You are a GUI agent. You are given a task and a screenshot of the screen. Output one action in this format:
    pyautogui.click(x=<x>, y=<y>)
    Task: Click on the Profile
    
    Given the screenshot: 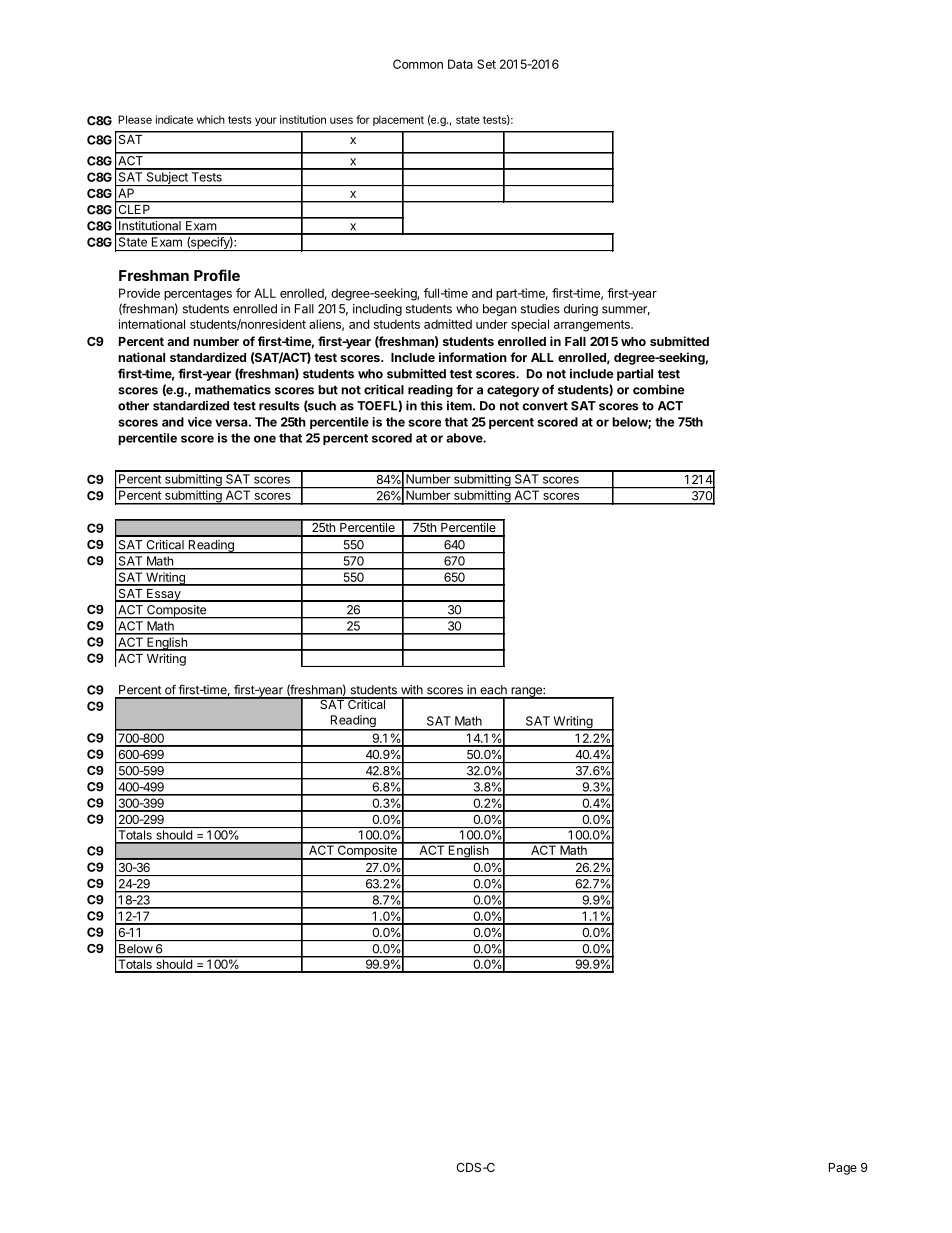 What is the action you would take?
    pyautogui.click(x=217, y=275)
